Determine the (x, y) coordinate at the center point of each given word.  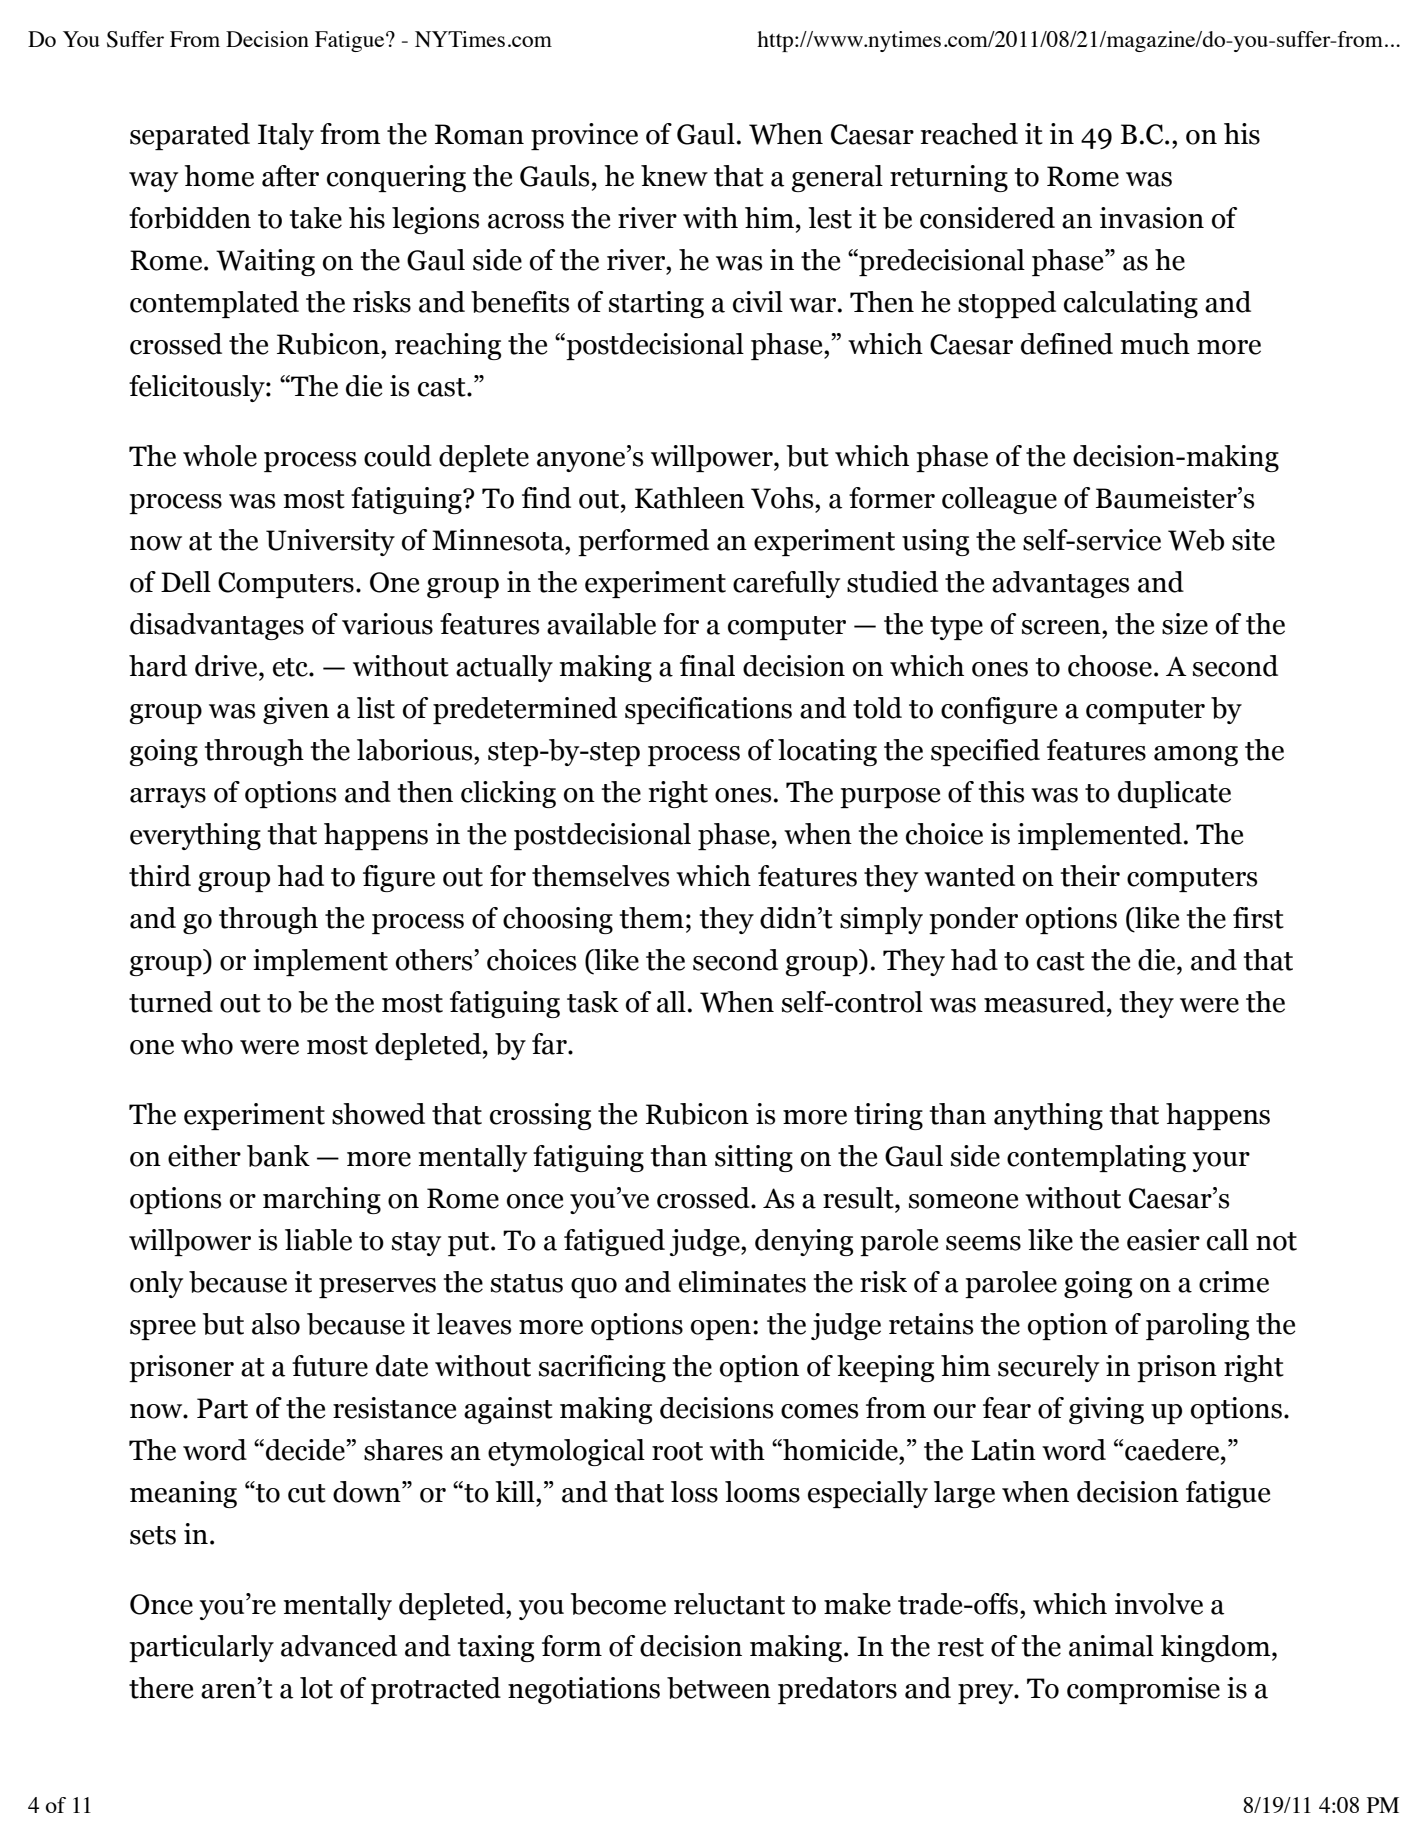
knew (674, 176)
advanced (339, 1646)
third (160, 876)
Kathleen (690, 498)
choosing (558, 920)
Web (1196, 540)
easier (1163, 1240)
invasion (1152, 218)
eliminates (742, 1282)
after (290, 176)
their (1090, 876)
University (330, 542)
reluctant (729, 1604)
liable (318, 1240)
